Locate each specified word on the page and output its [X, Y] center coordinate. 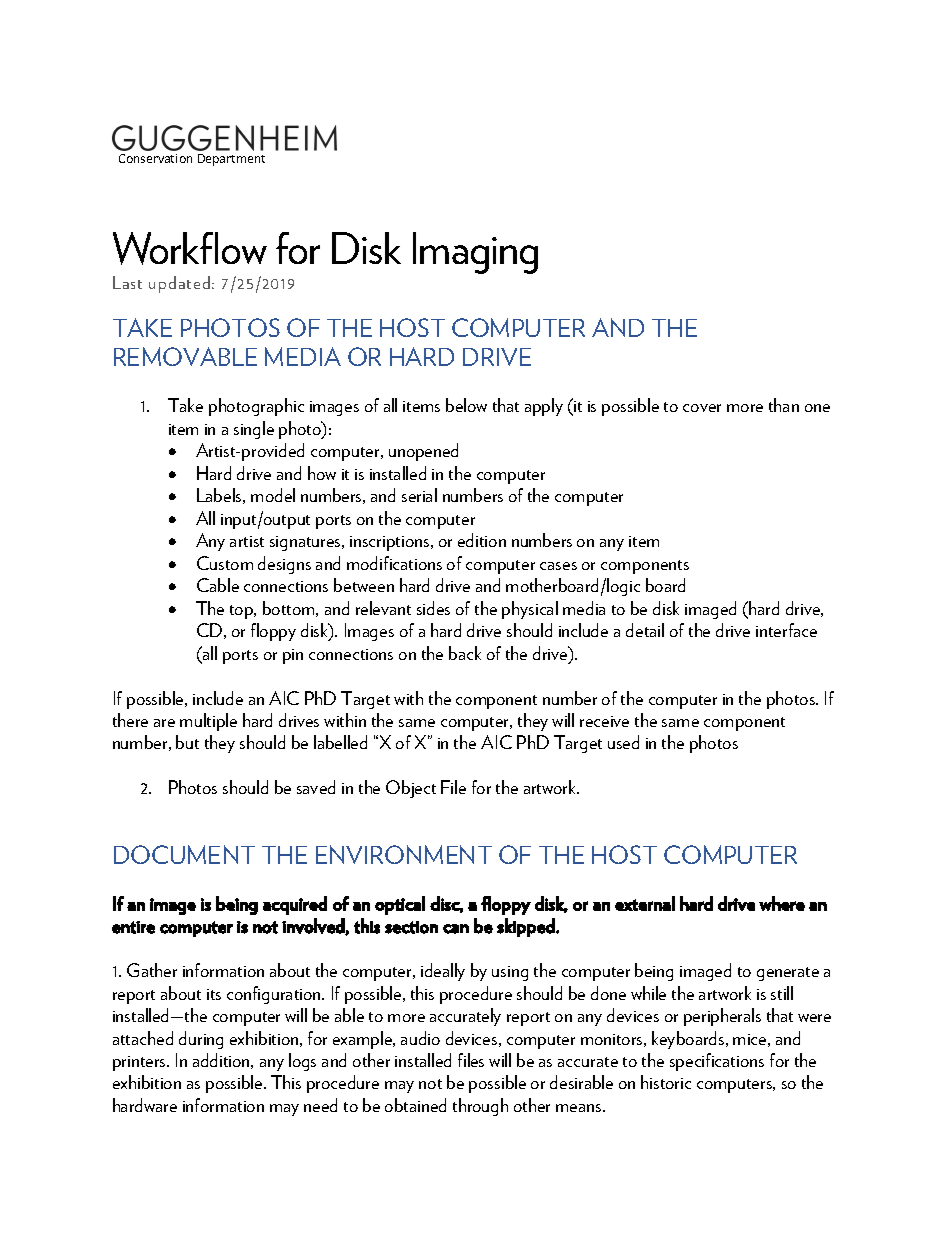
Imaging [475, 253]
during [201, 1040]
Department [231, 160]
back [465, 653]
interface [786, 630]
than [784, 405]
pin [293, 656]
